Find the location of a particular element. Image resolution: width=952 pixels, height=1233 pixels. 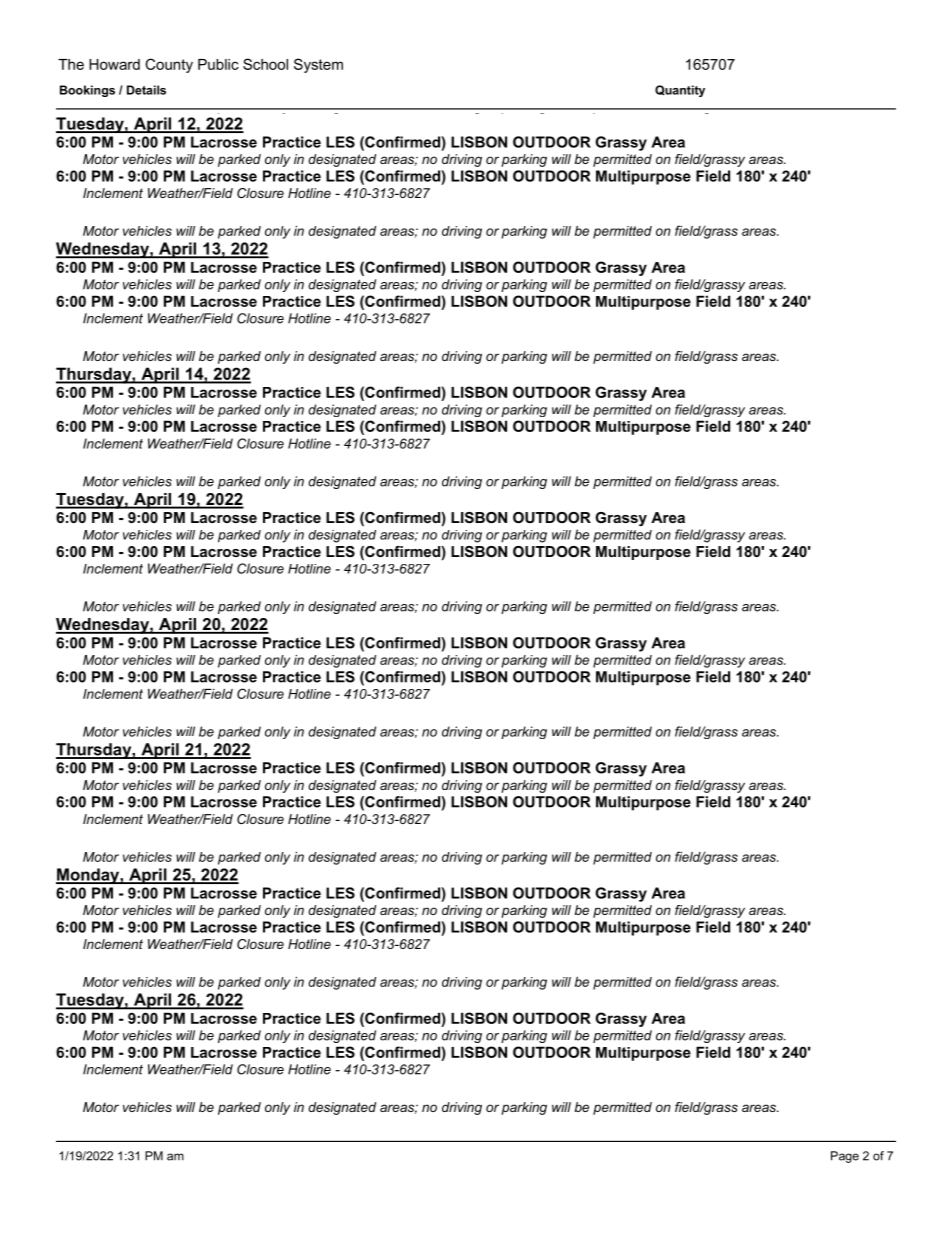

Quantity is located at coordinates (680, 91).
